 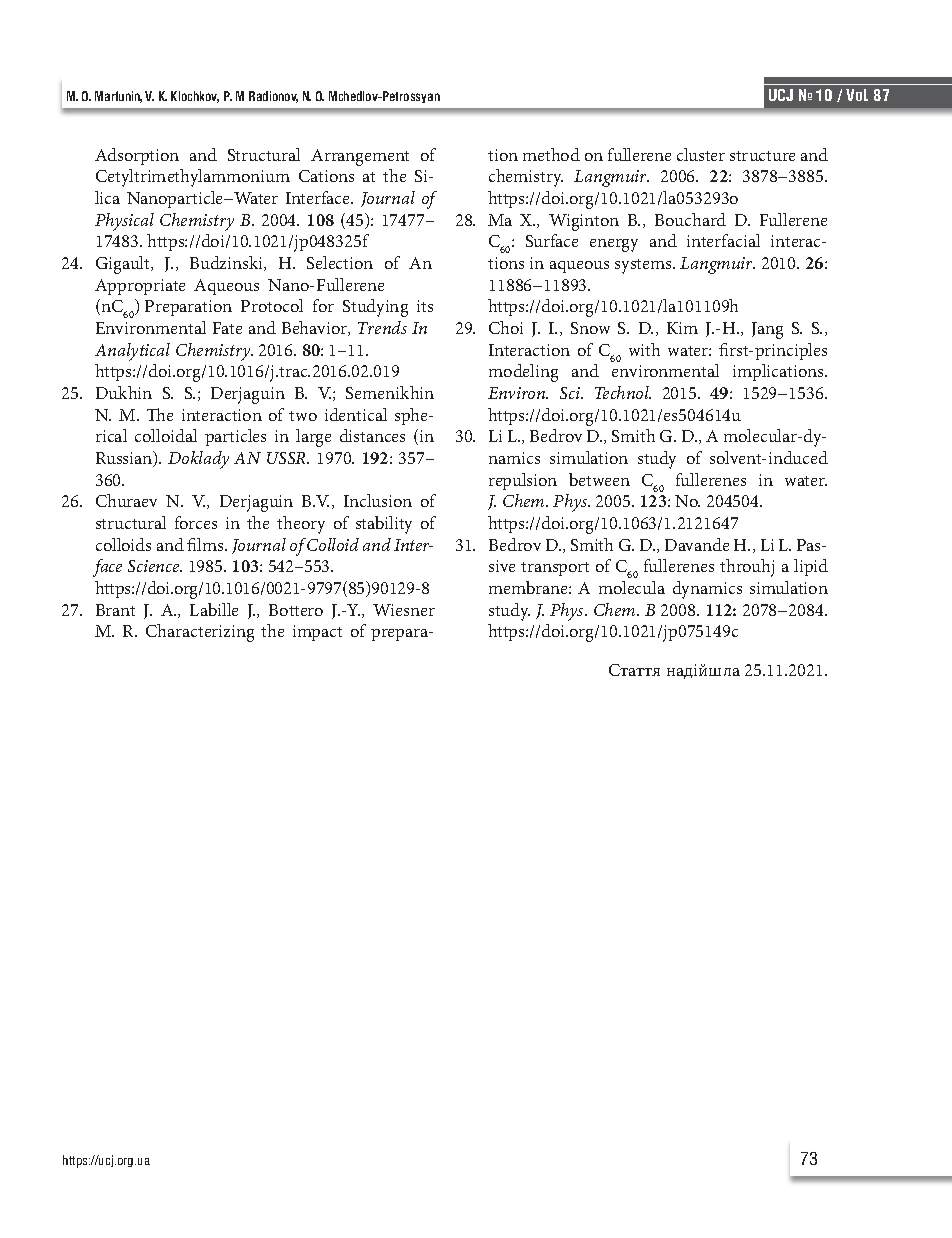 What do you see at coordinates (425, 306) in the screenshot?
I see `its` at bounding box center [425, 306].
